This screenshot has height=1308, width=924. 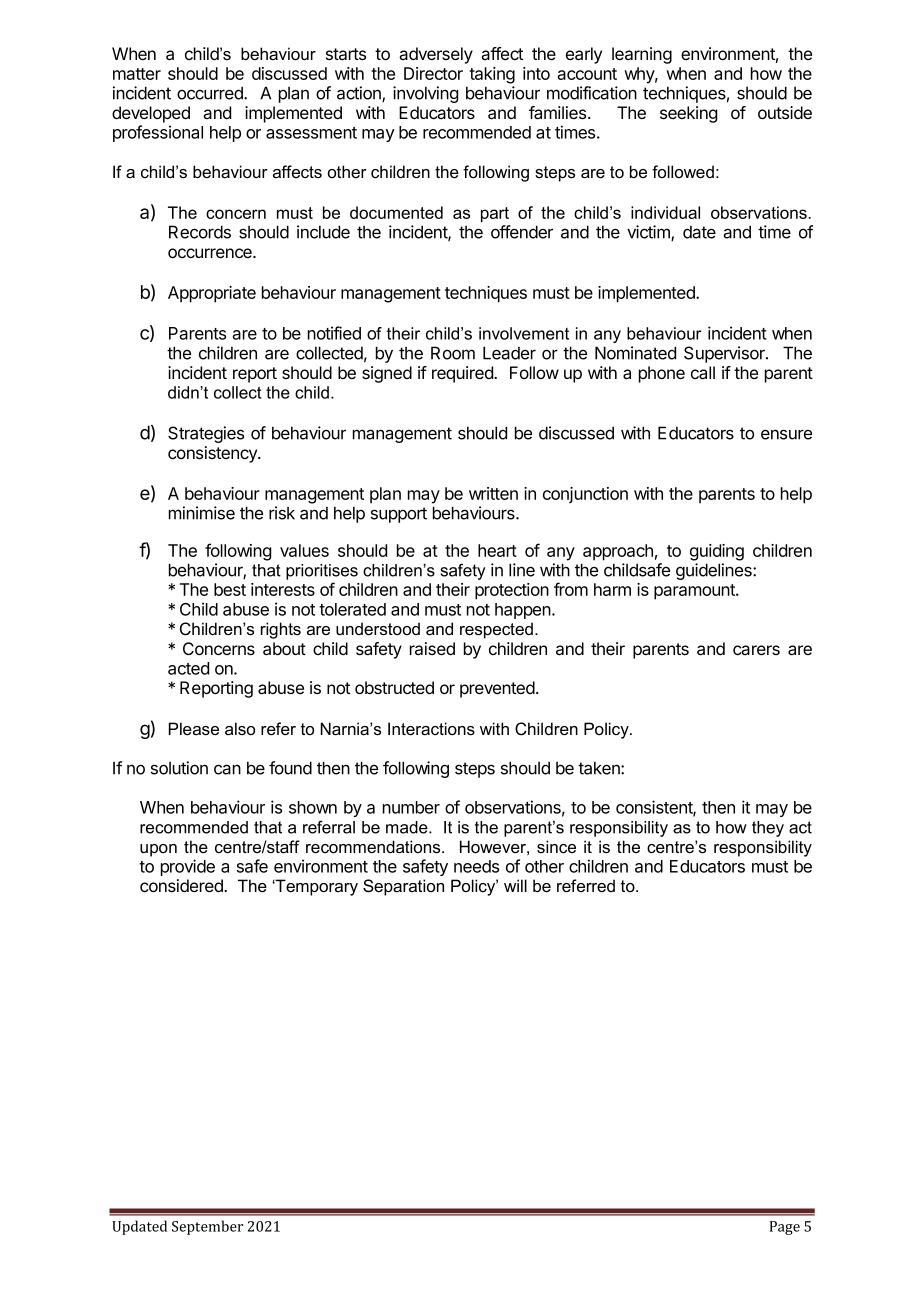 I want to click on ensure, so click(x=786, y=434).
